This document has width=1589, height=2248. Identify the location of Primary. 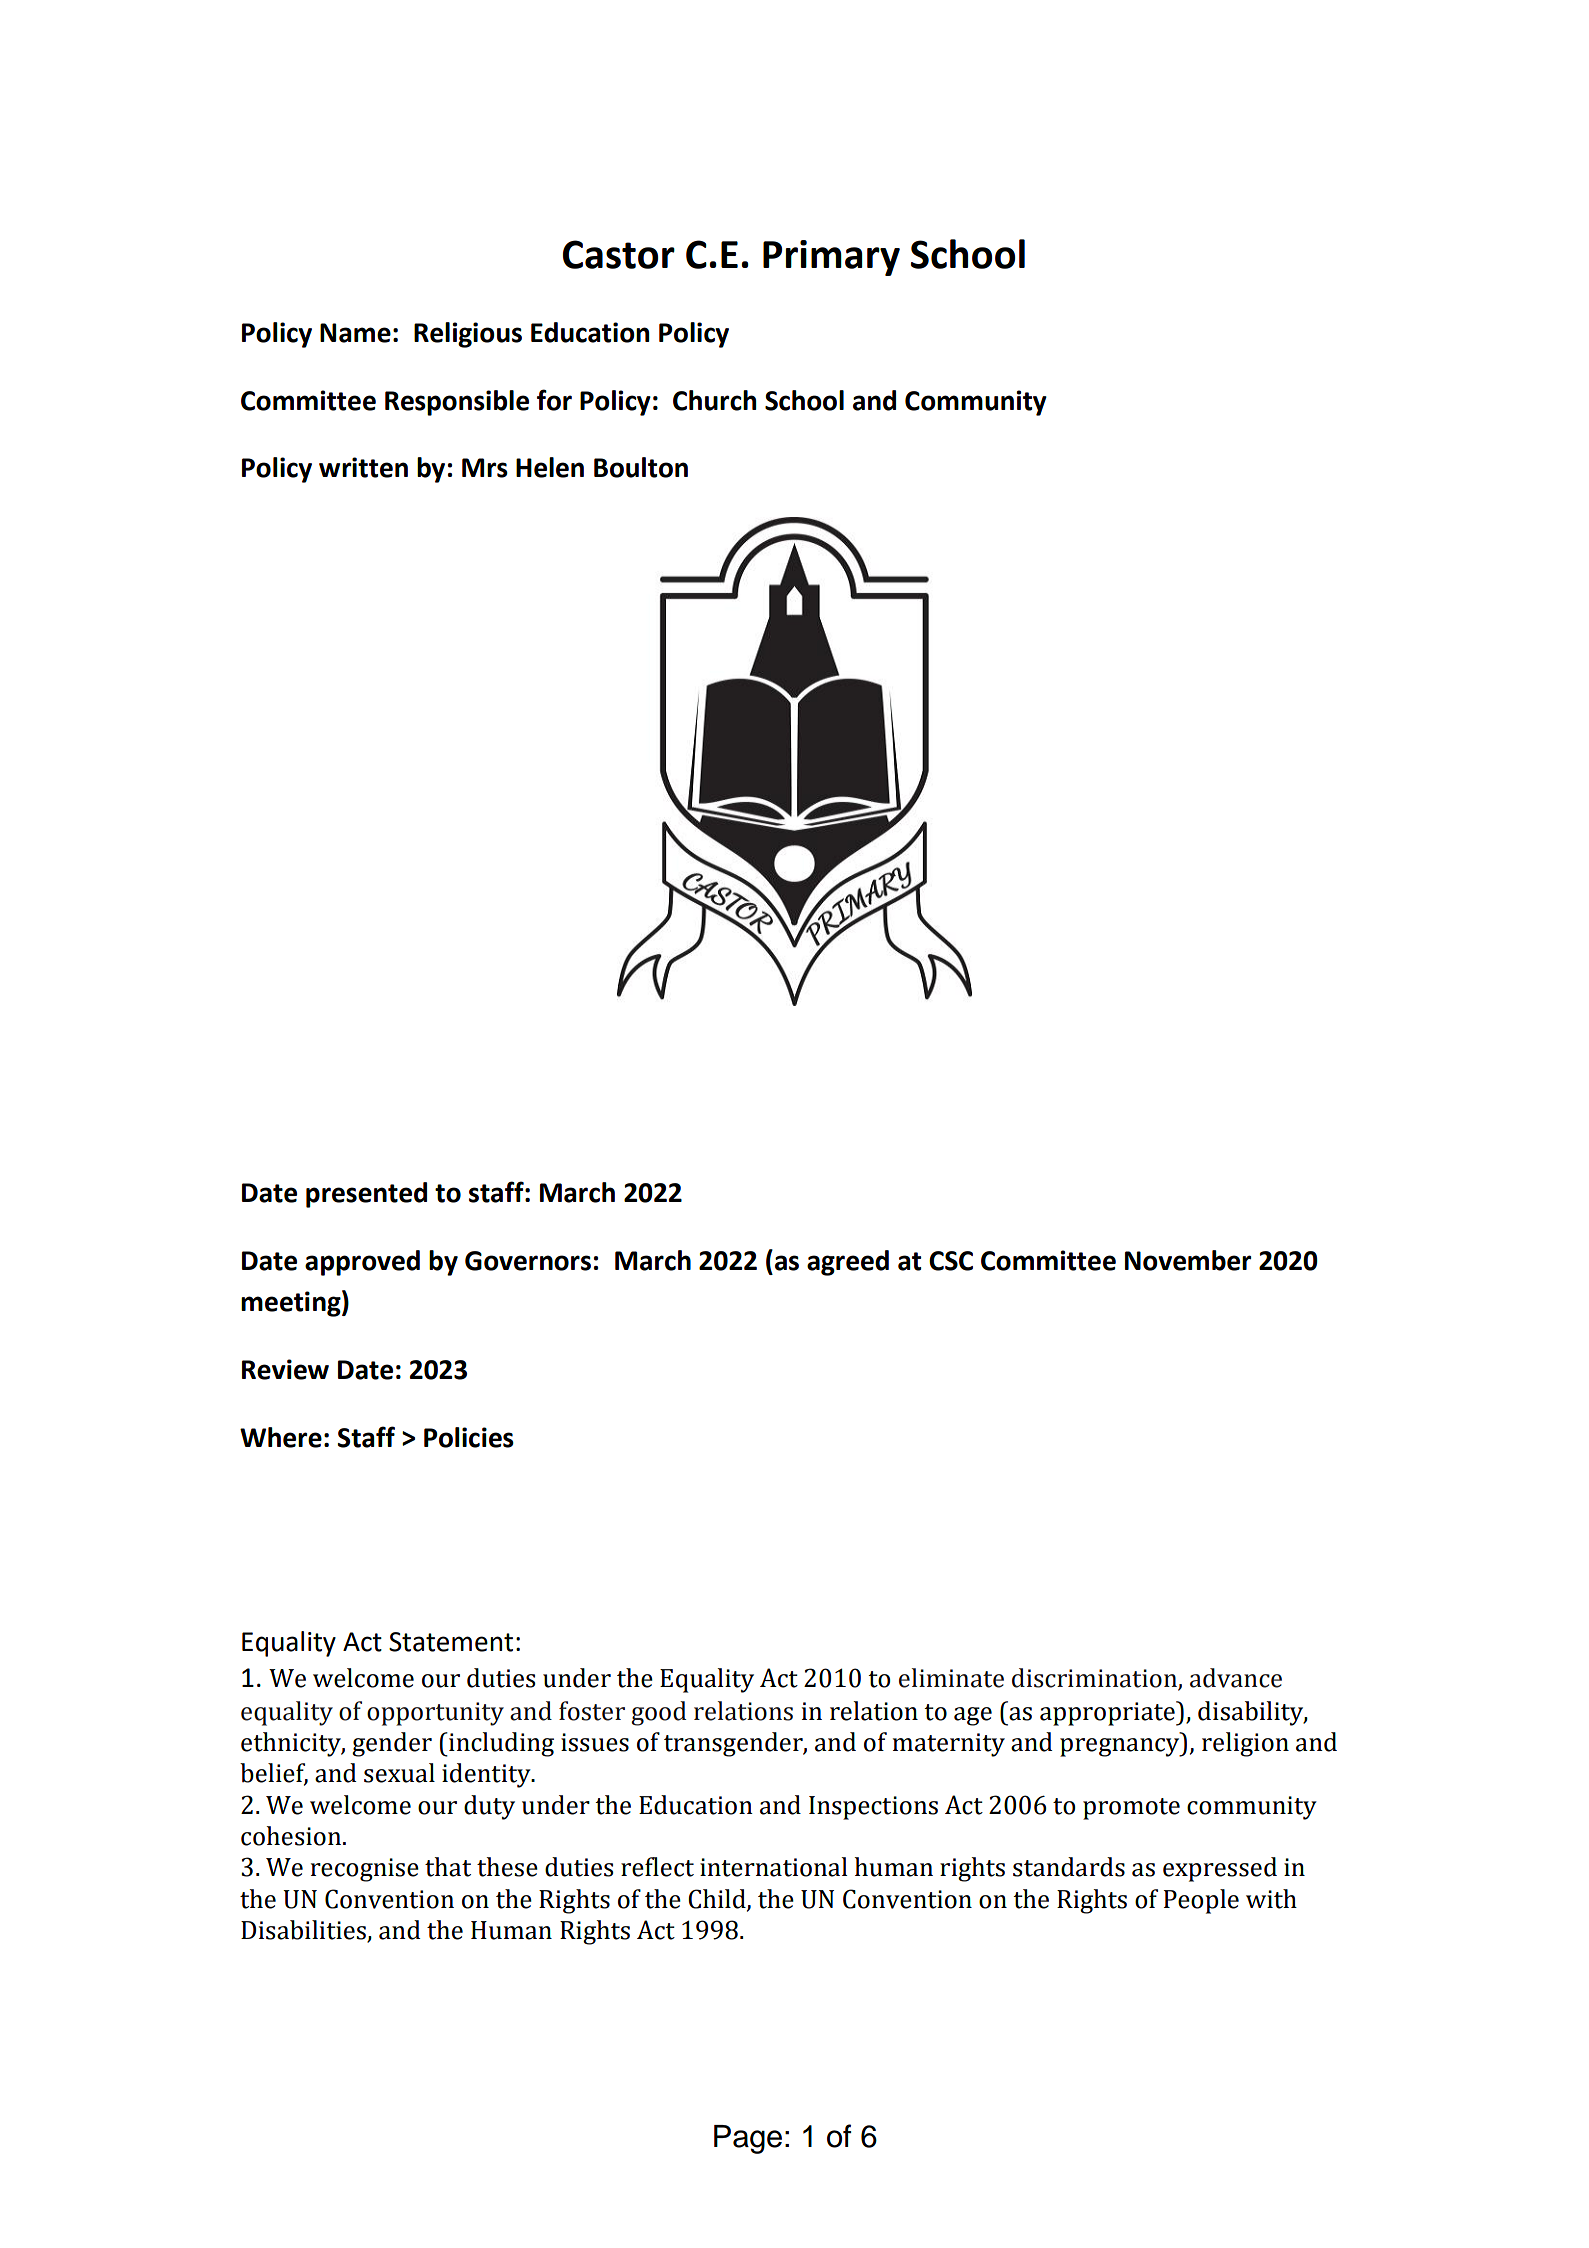
(831, 258).
